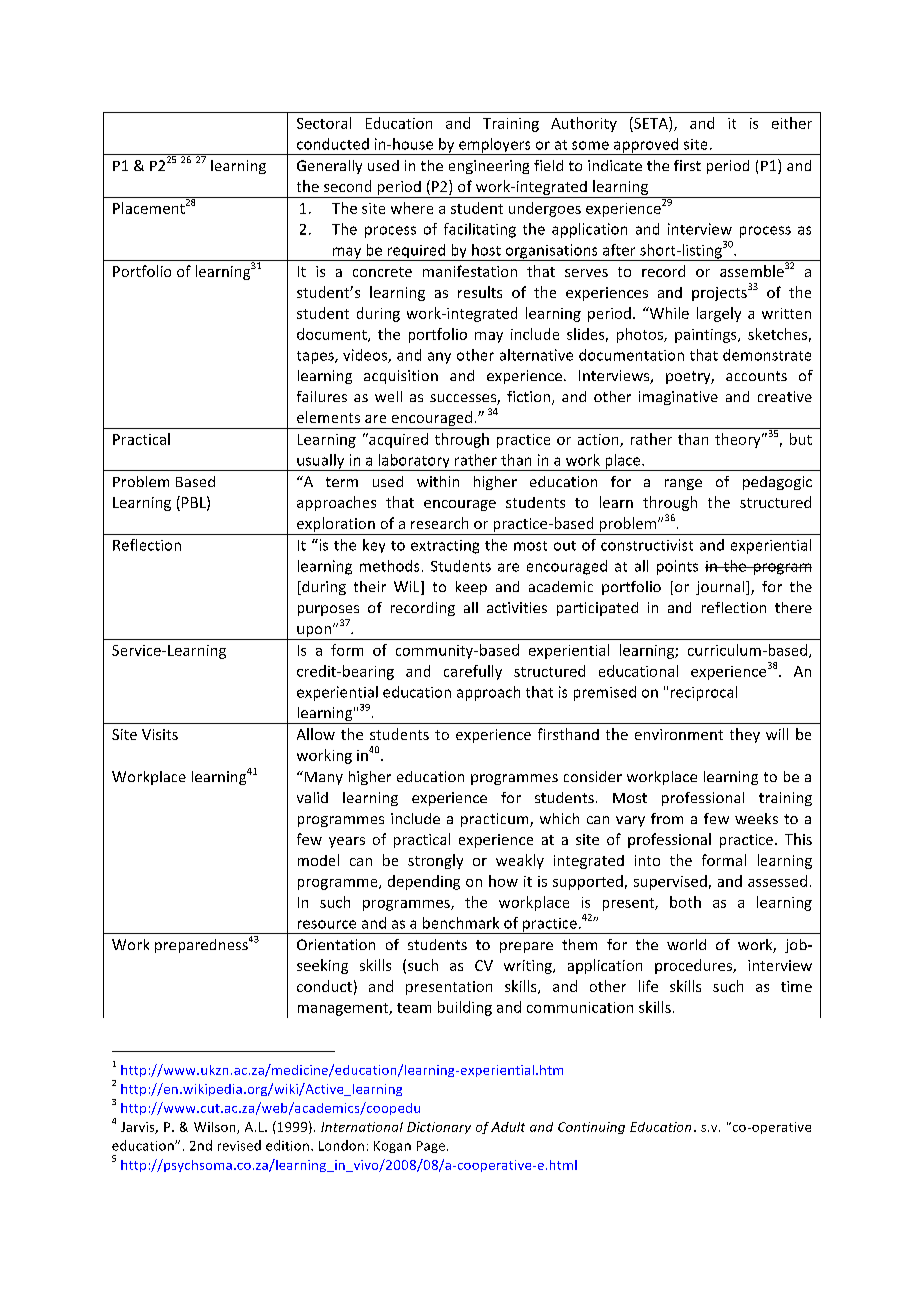 The height and width of the document is (1308, 924). What do you see at coordinates (329, 167) in the document?
I see `Generally` at bounding box center [329, 167].
